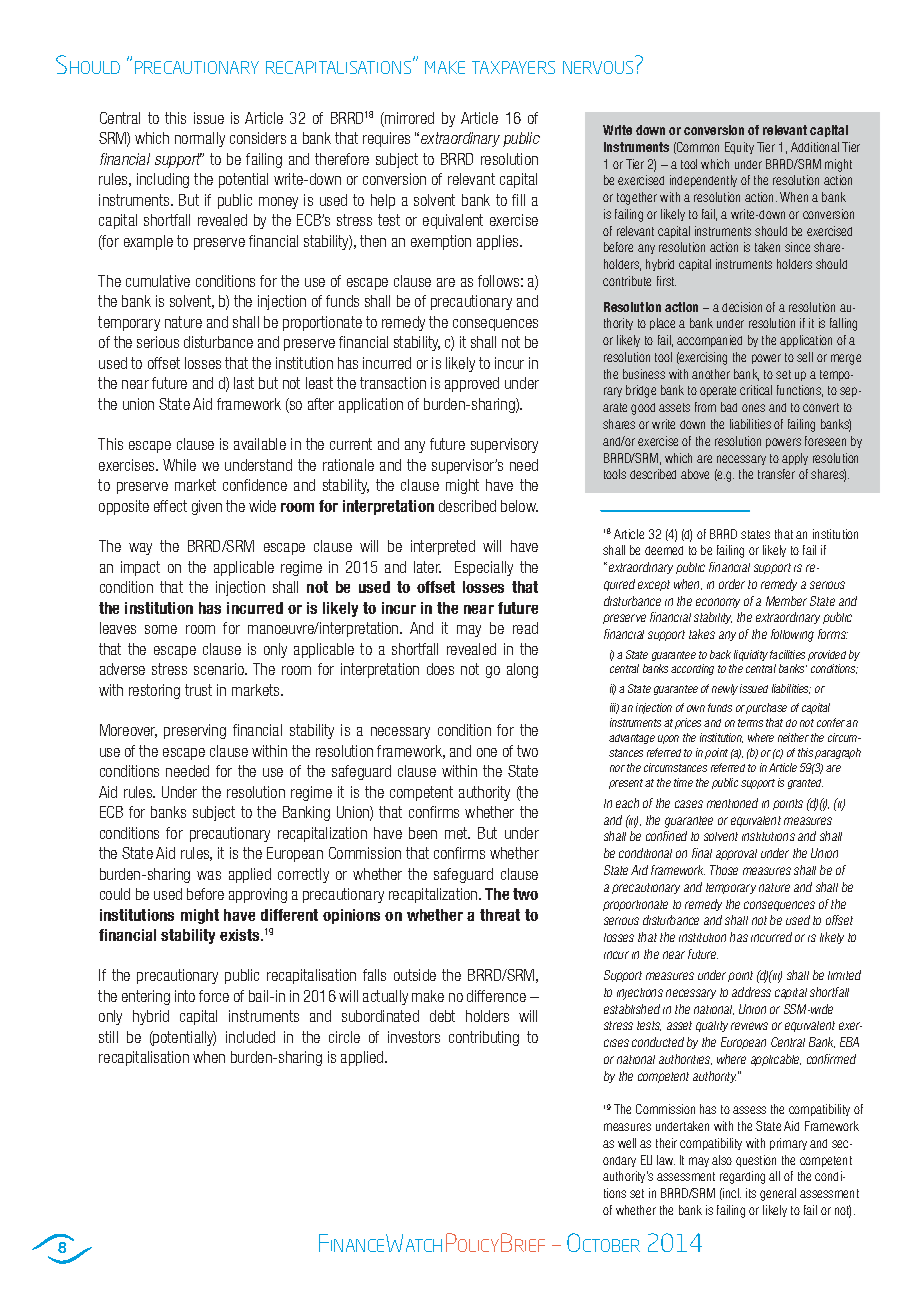 This screenshot has width=924, height=1308. Describe the element at coordinates (161, 629) in the screenshot. I see `some` at that location.
